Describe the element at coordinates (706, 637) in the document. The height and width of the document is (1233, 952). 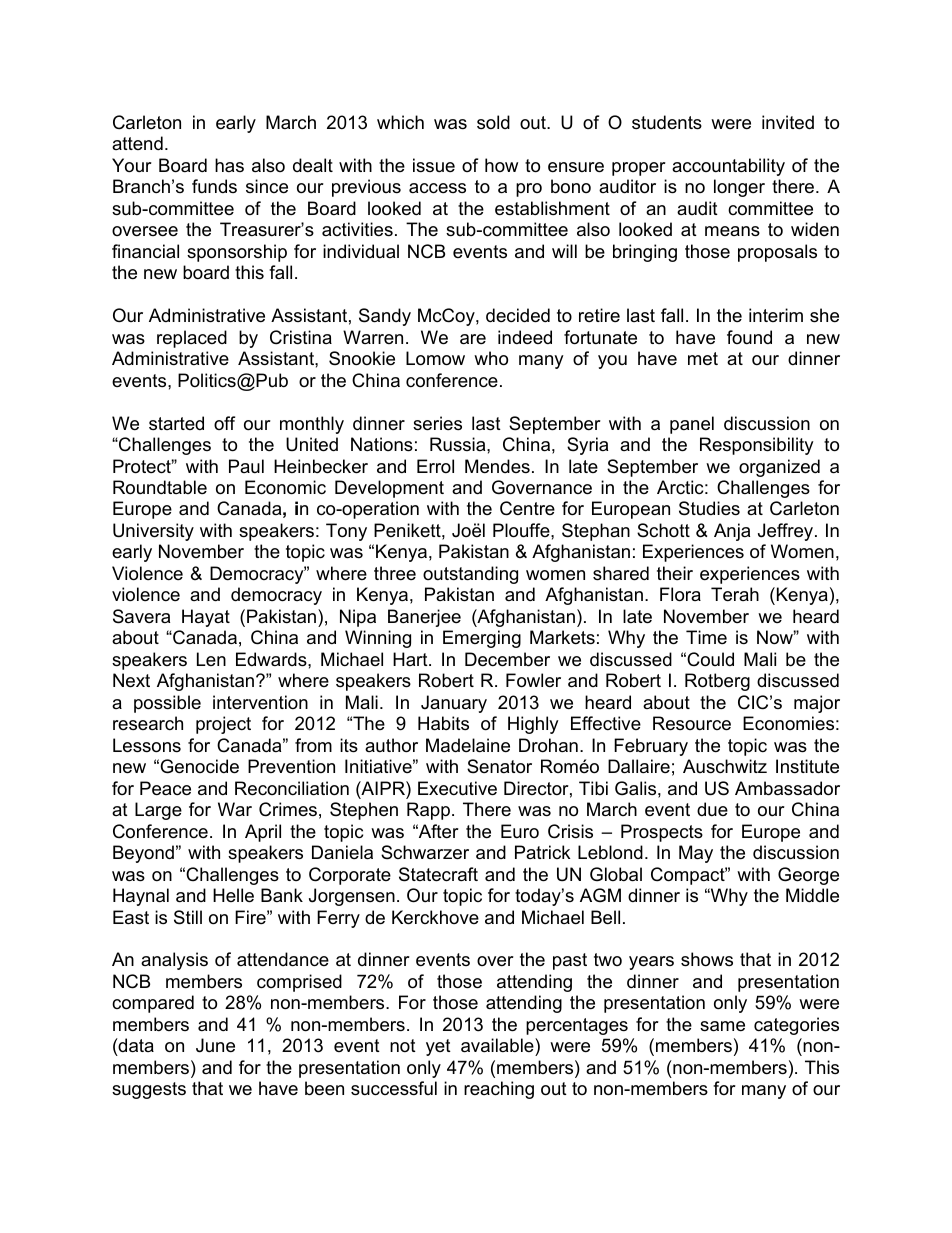
I see `Time` at that location.
